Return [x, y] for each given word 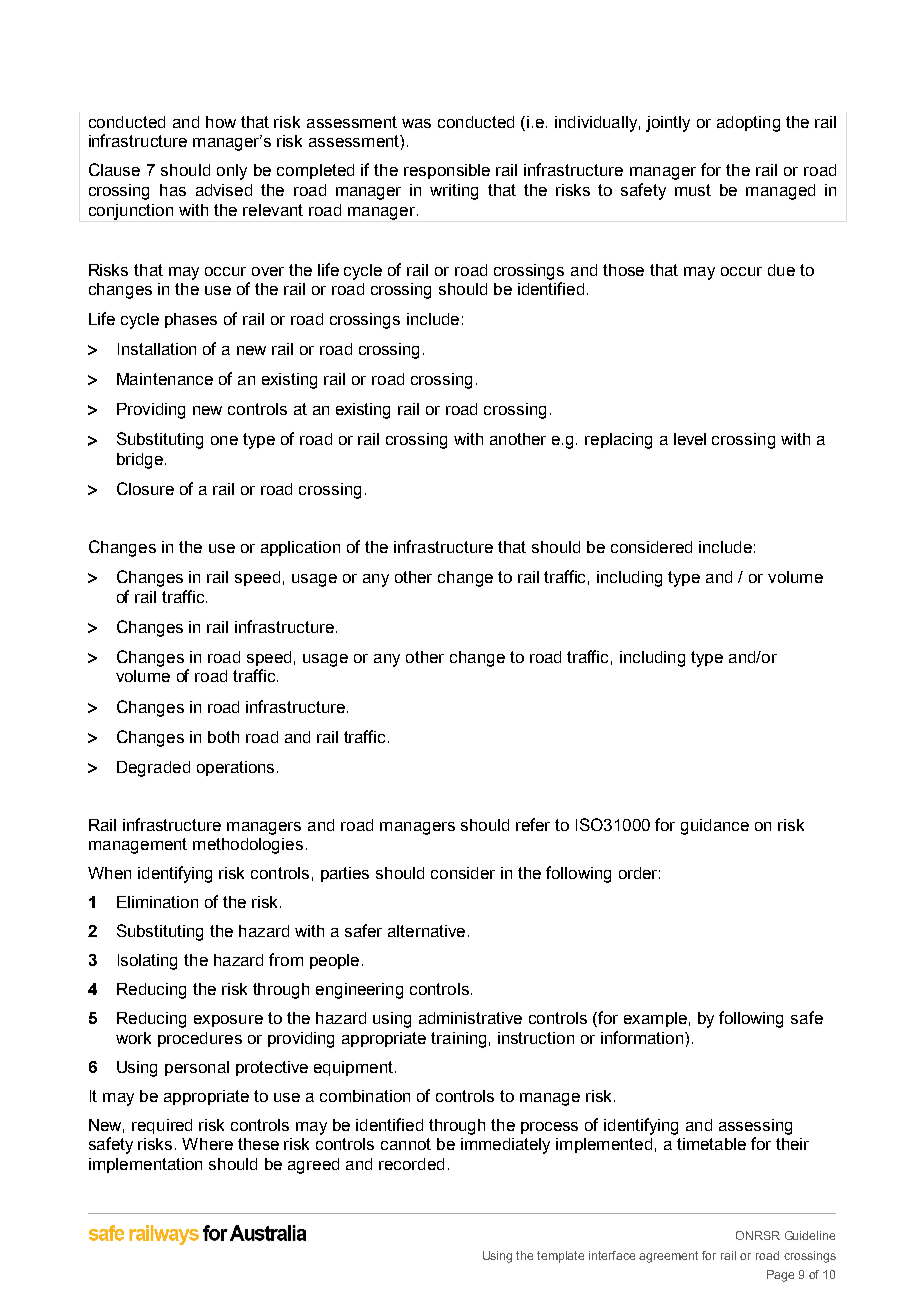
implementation [145, 1165]
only [232, 172]
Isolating [147, 962]
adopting [748, 124]
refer [533, 824]
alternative [426, 931]
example [655, 1019]
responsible [447, 171]
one [224, 440]
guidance [715, 827]
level [690, 439]
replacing [618, 441]
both [223, 737]
